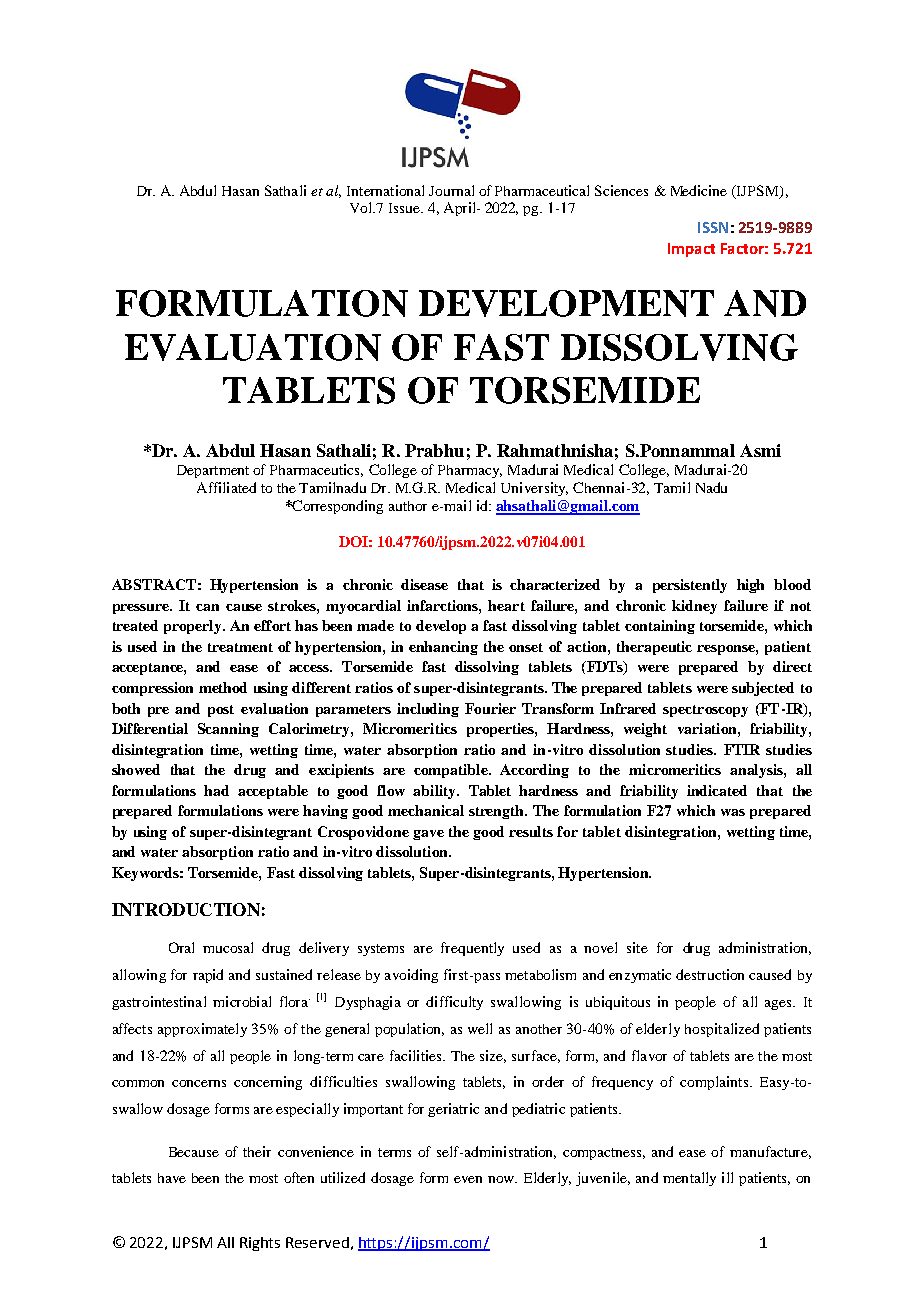 The image size is (924, 1308). I want to click on gave, so click(428, 835).
